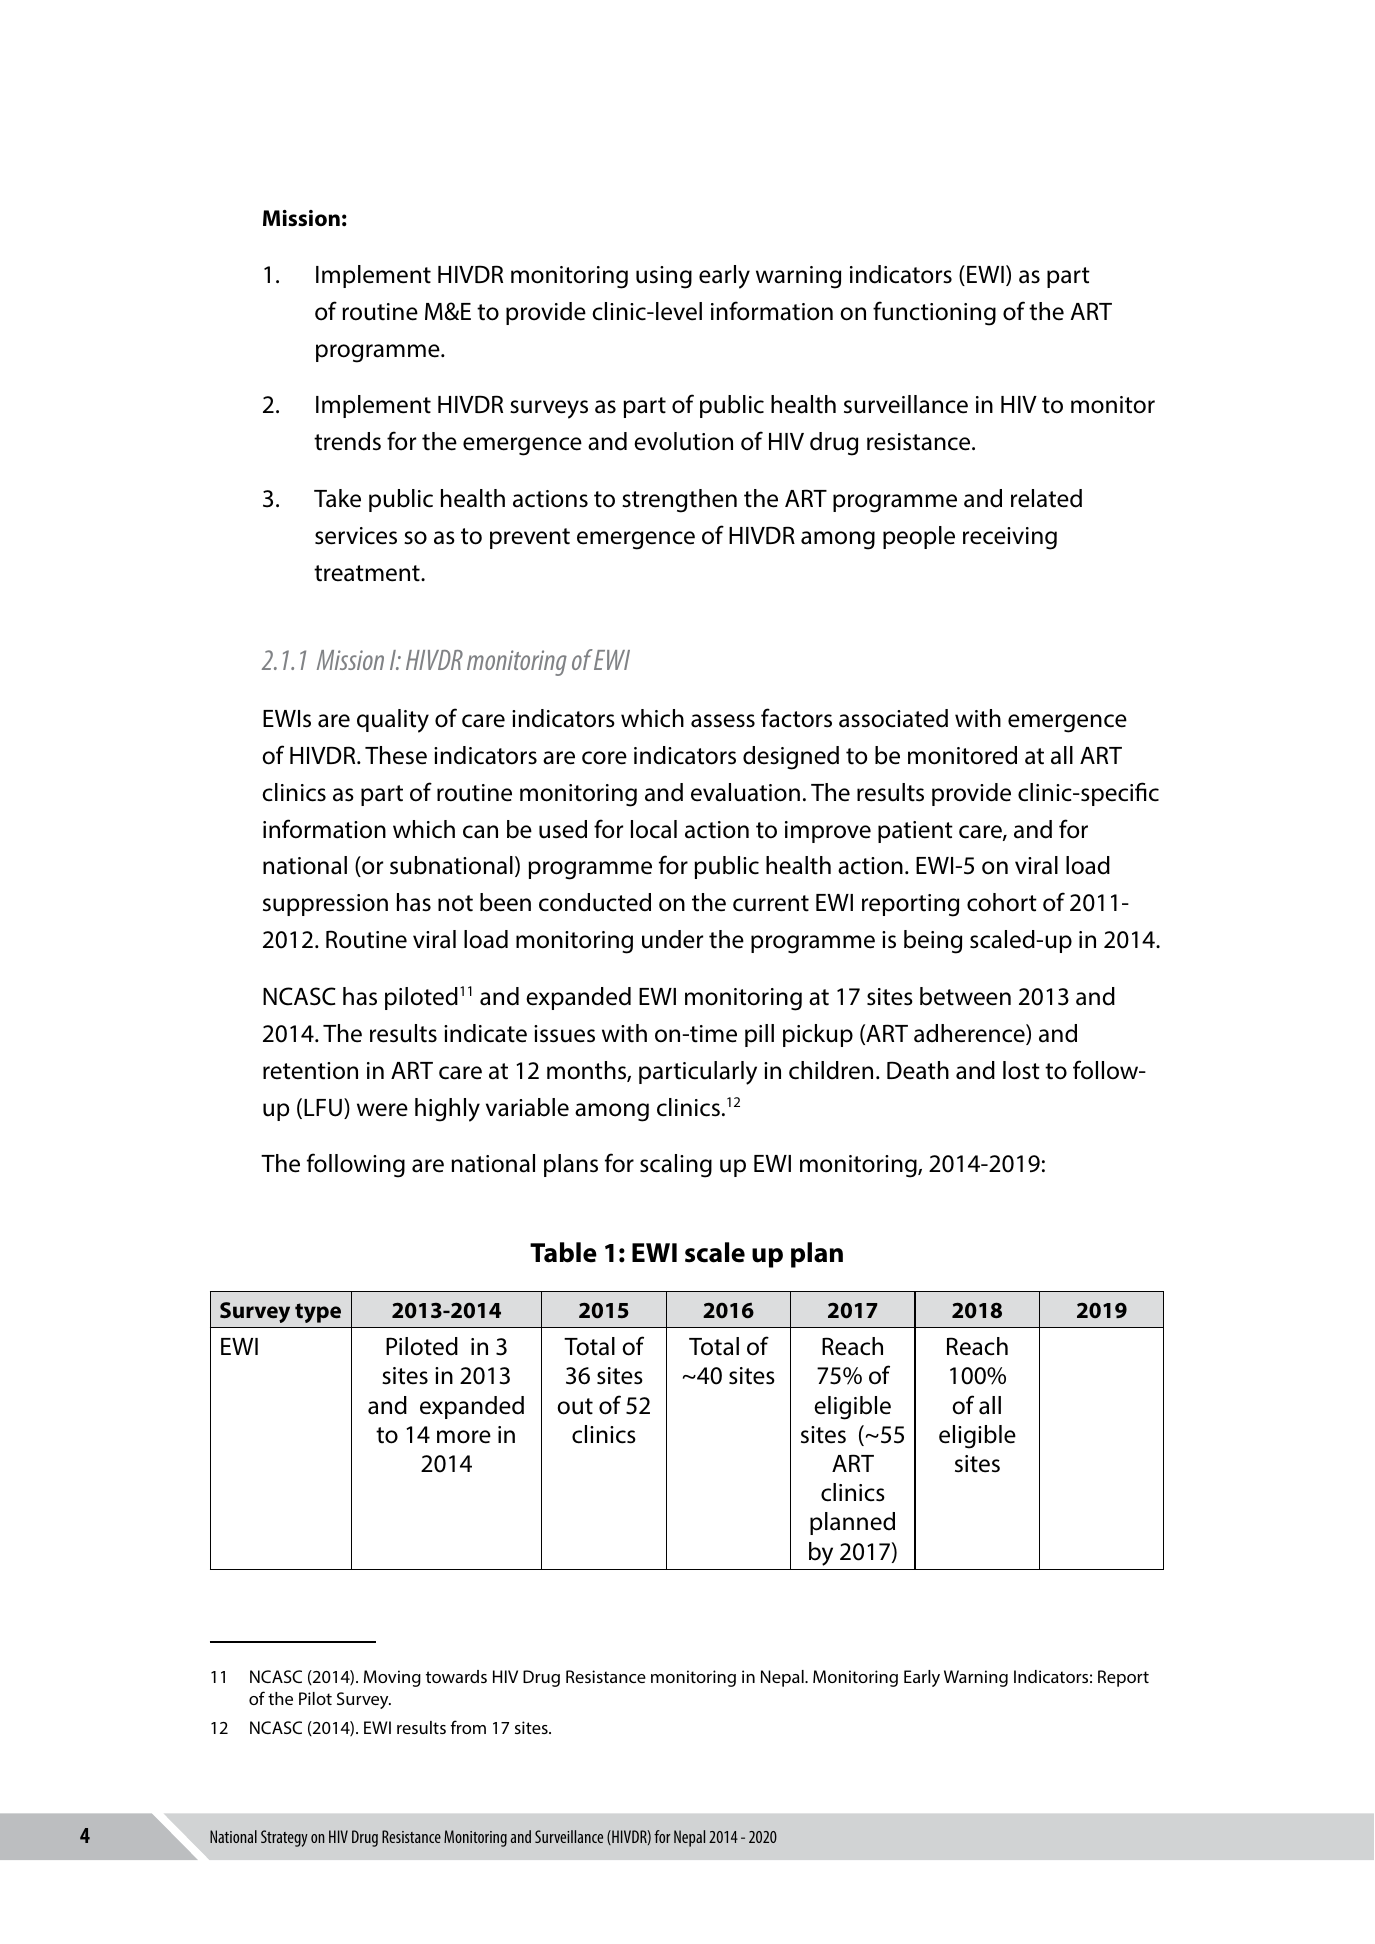  Describe the element at coordinates (918, 1070) in the screenshot. I see `Death` at that location.
